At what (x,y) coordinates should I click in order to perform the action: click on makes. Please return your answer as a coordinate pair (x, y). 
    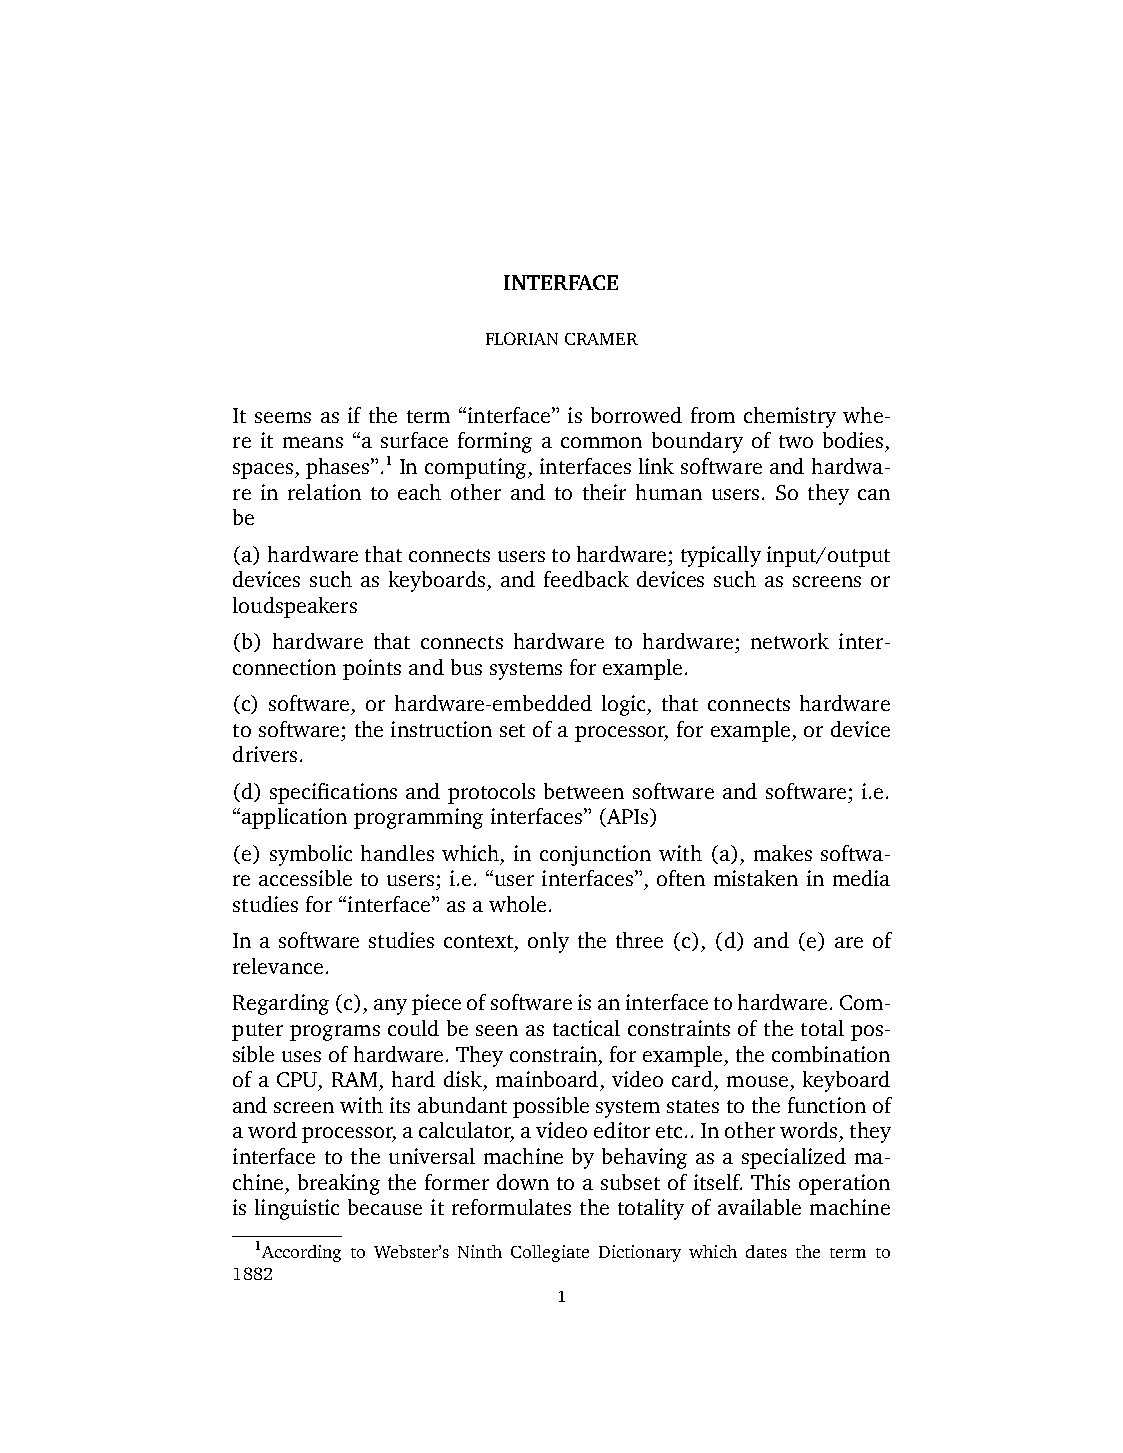
    Looking at the image, I should click on (783, 853).
